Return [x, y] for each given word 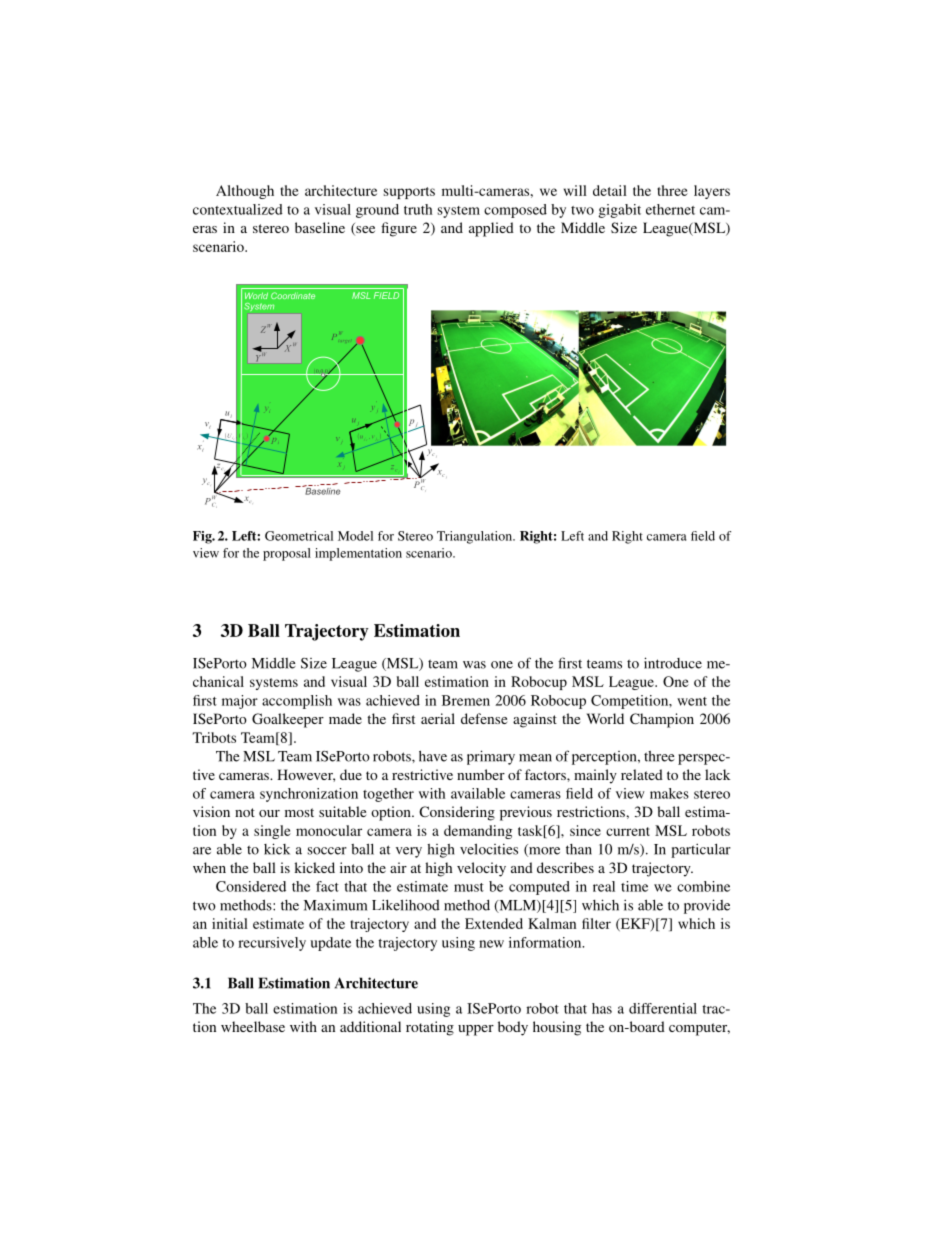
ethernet [670, 209]
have [433, 756]
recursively [272, 944]
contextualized [238, 209]
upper [476, 1030]
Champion [662, 720]
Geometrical [299, 536]
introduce [673, 663]
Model [355, 536]
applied [491, 229]
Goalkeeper [288, 720]
